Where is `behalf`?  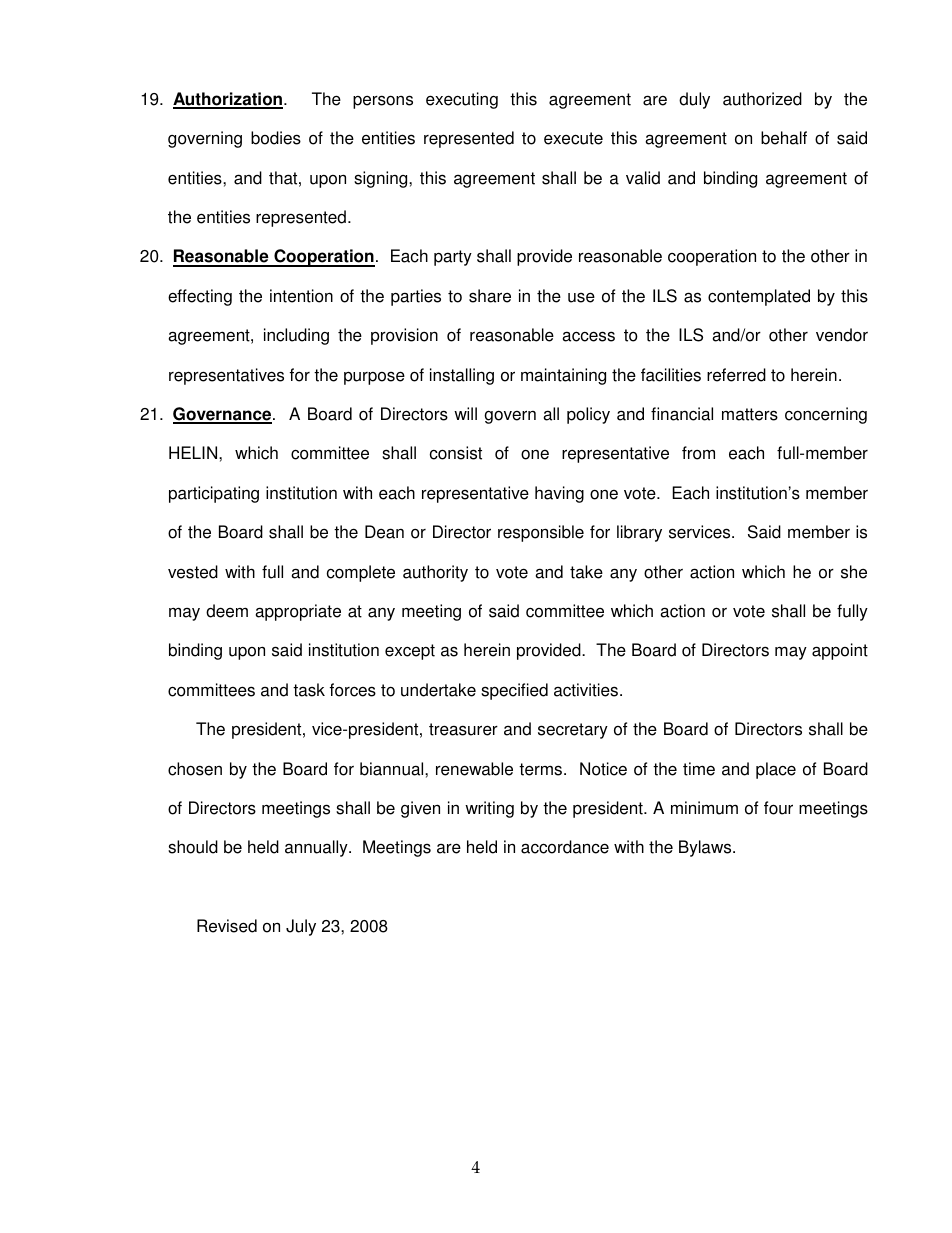 behalf is located at coordinates (784, 138).
